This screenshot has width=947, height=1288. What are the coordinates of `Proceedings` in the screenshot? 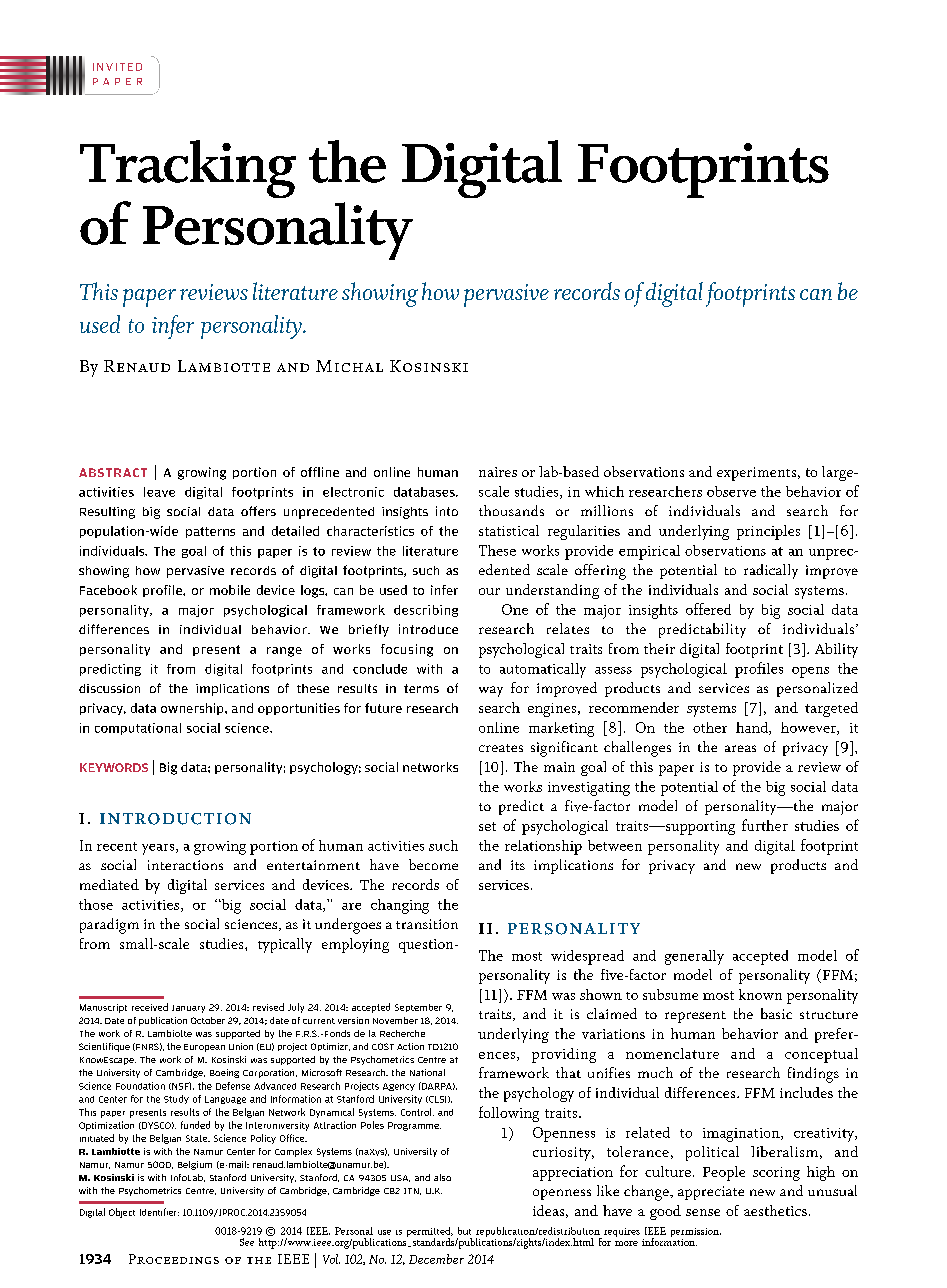 It's located at (174, 1259).
